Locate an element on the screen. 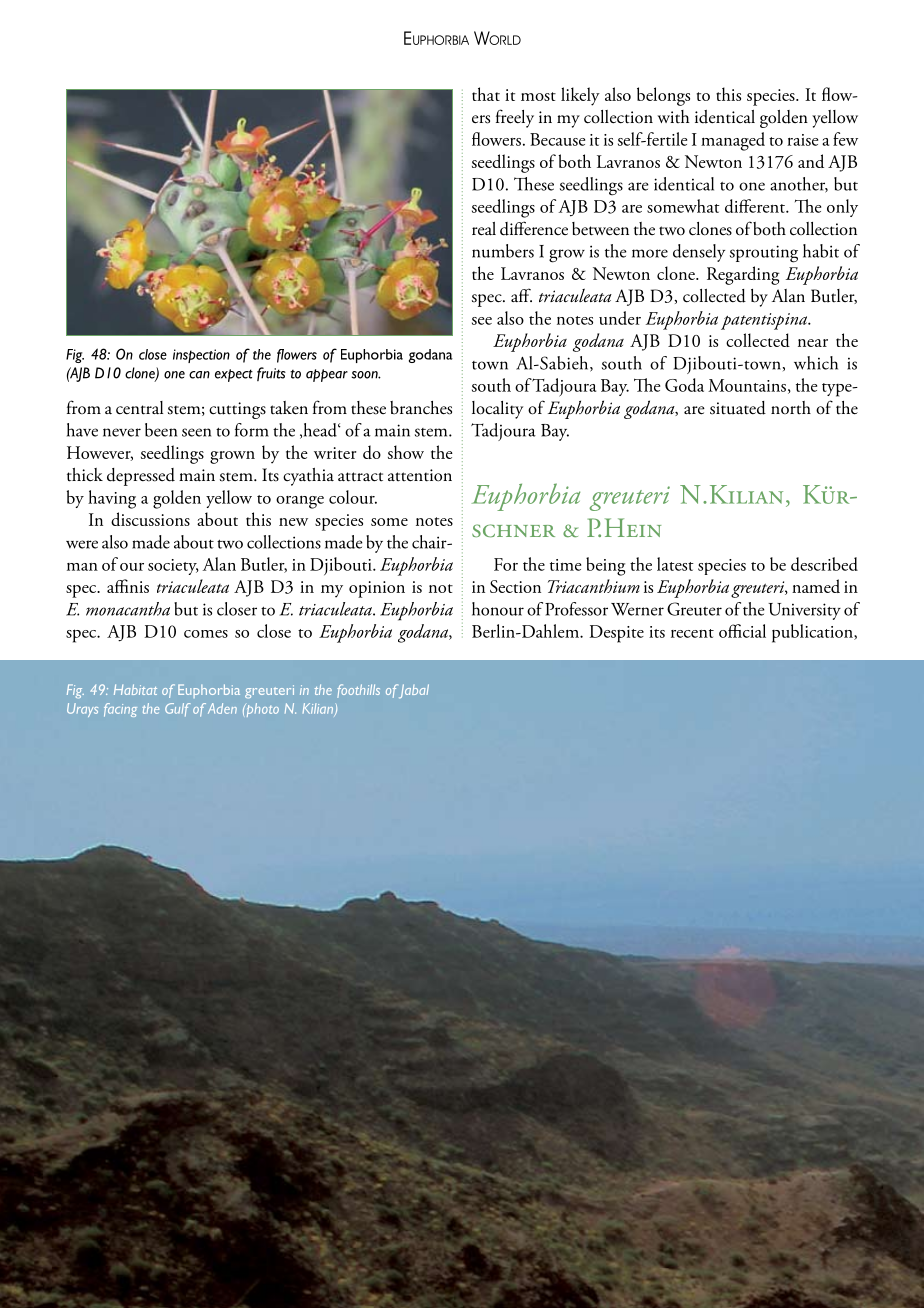 Image resolution: width=924 pixels, height=1308 pixels. described is located at coordinates (824, 564).
